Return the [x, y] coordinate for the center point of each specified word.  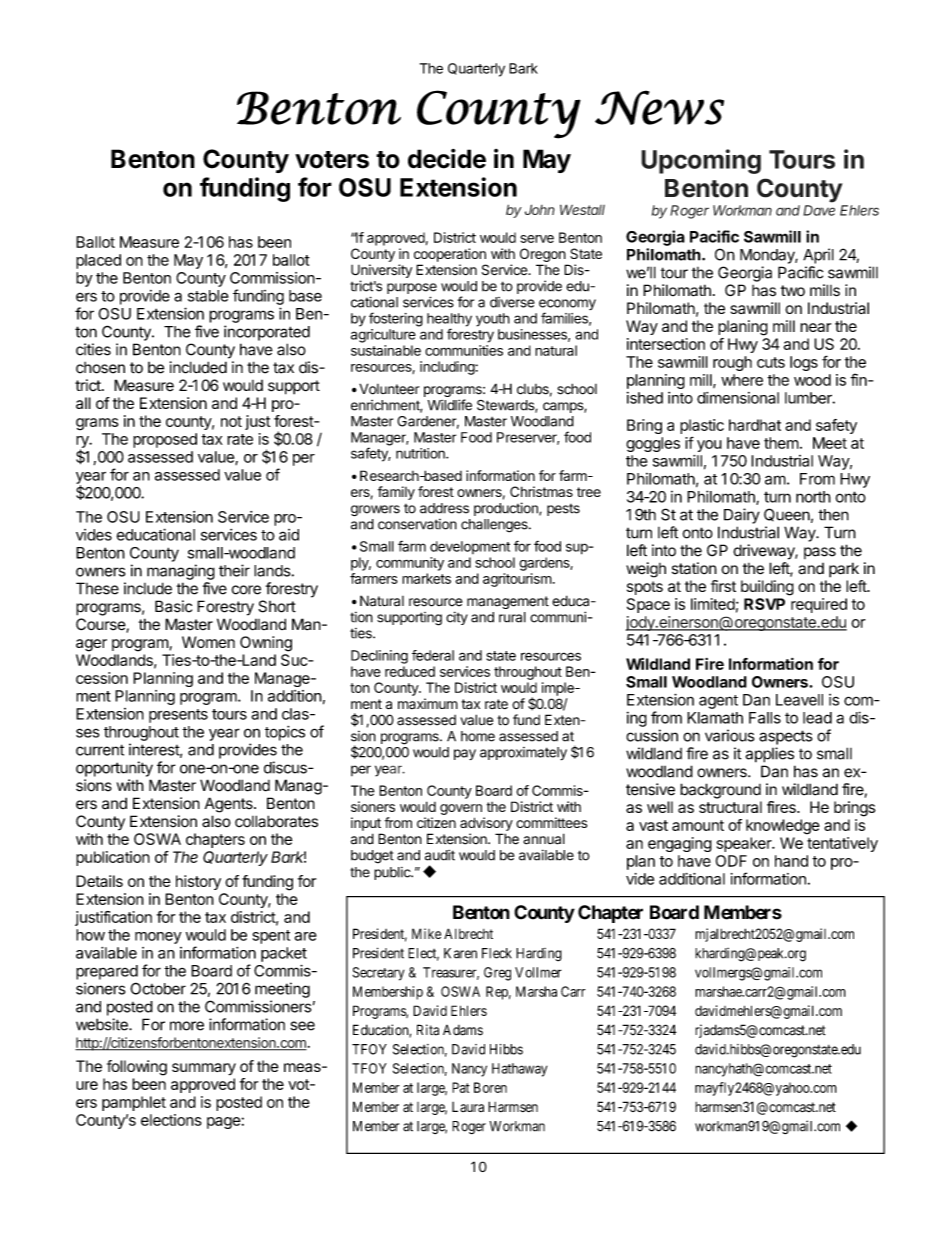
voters [332, 160]
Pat [461, 1087]
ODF [731, 861]
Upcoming [701, 161]
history [198, 882]
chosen [100, 368]
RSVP [764, 604]
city [457, 618]
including [447, 368]
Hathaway [519, 1070]
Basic [173, 606]
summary [204, 1069]
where [742, 380]
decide [447, 159]
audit [440, 855]
